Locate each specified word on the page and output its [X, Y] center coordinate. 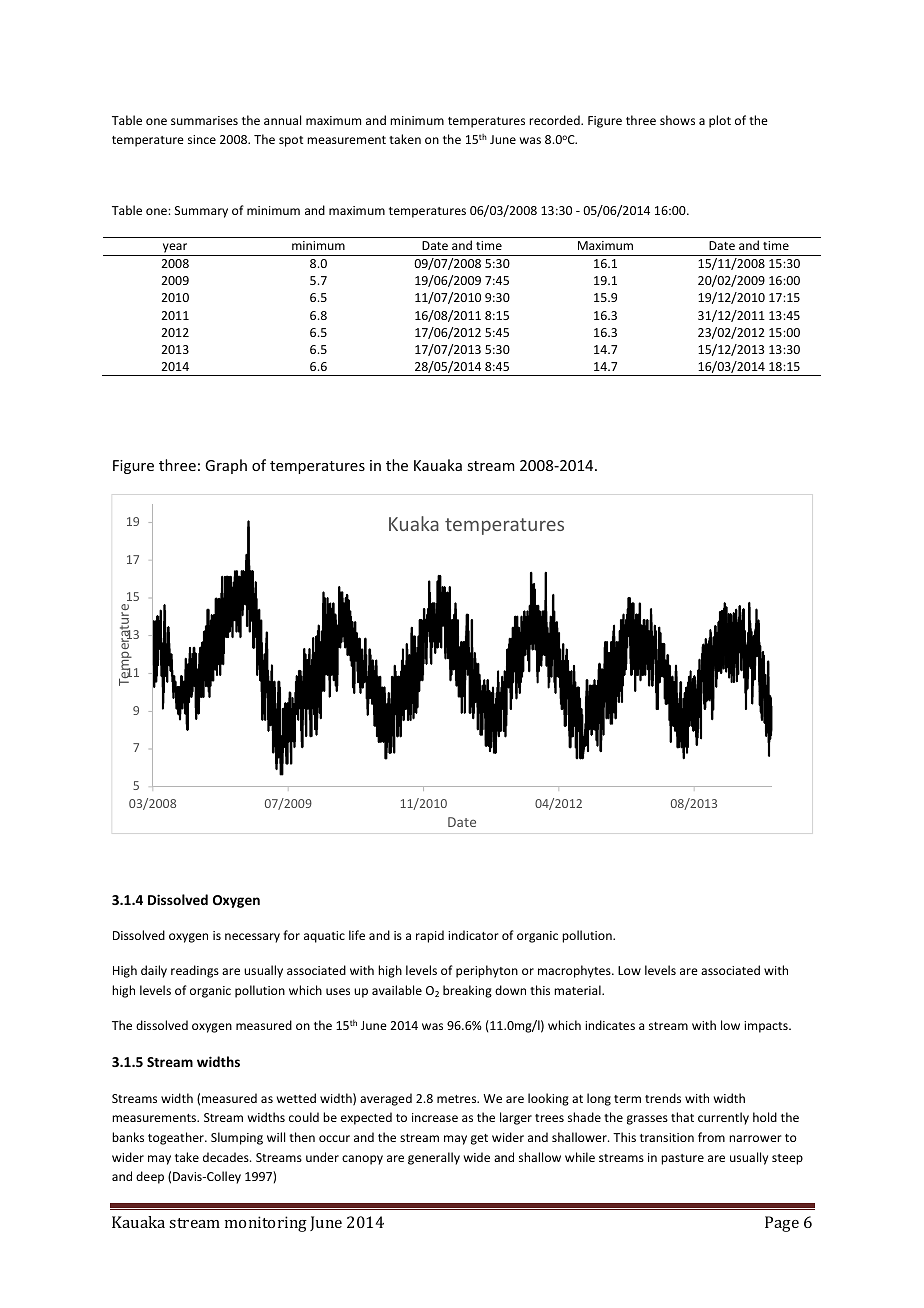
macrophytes [575, 971]
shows [677, 120]
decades [227, 1157]
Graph [226, 466]
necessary [252, 938]
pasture [682, 1159]
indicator [473, 935]
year [175, 249]
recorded [555, 120]
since [202, 139]
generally [434, 1158]
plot [720, 121]
